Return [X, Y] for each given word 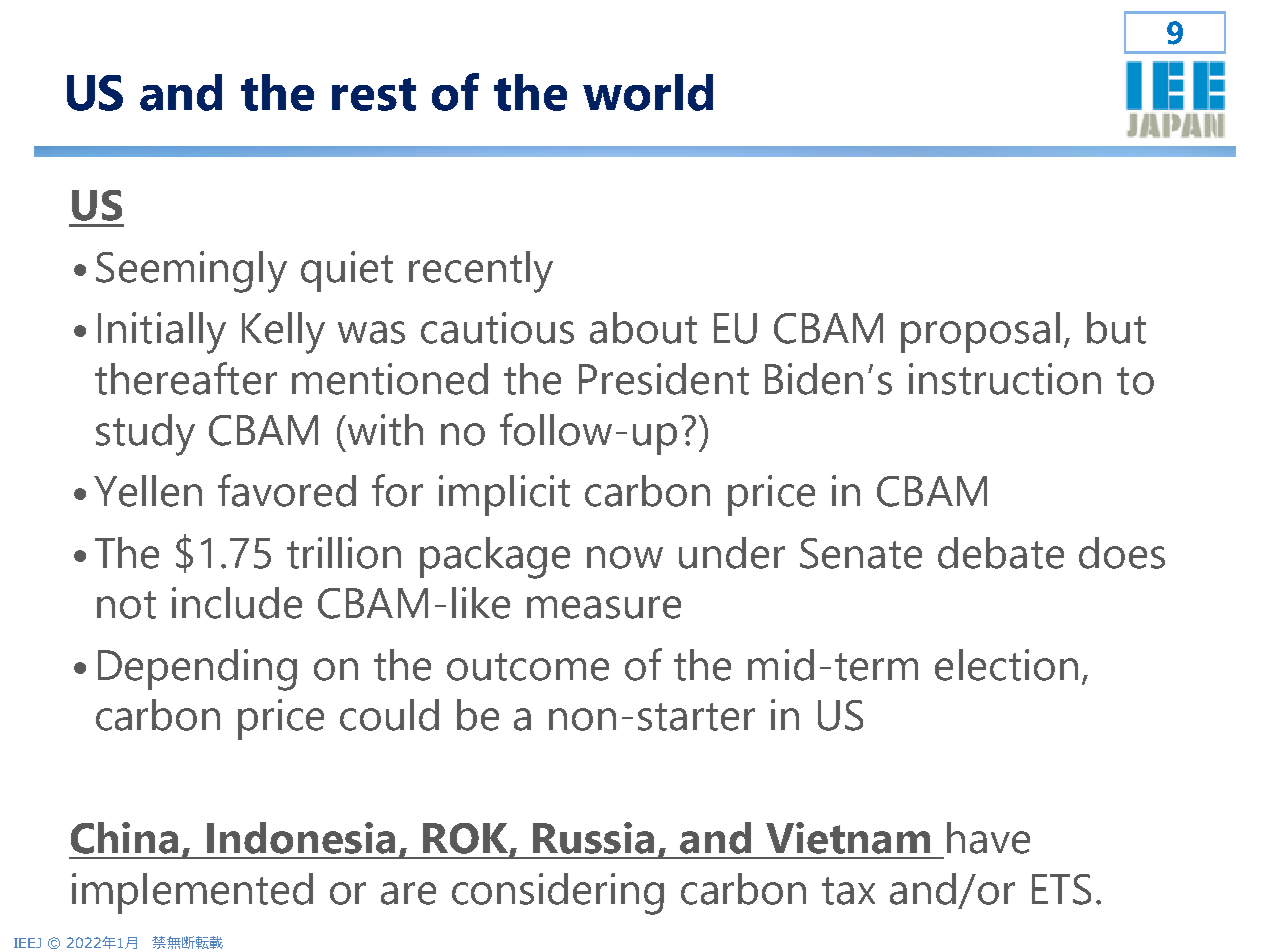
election [1006, 665]
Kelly [283, 333]
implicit [504, 495]
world [648, 92]
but [1116, 328]
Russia [593, 838]
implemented [192, 893]
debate [1001, 553]
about [643, 328]
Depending [197, 670]
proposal [980, 332]
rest [374, 94]
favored [287, 490]
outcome [528, 667]
